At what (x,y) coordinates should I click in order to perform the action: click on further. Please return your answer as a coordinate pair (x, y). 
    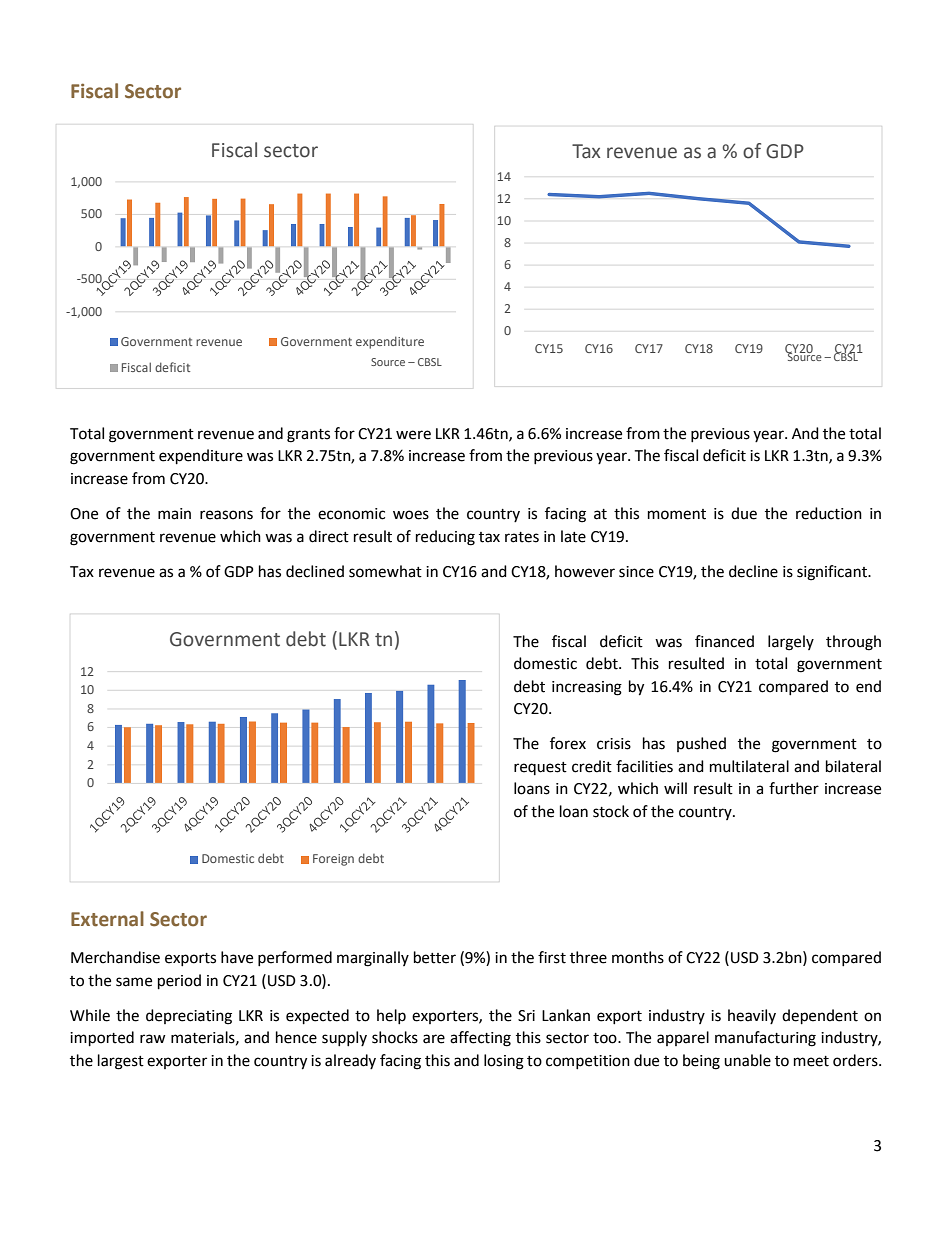
    Looking at the image, I should click on (794, 788).
